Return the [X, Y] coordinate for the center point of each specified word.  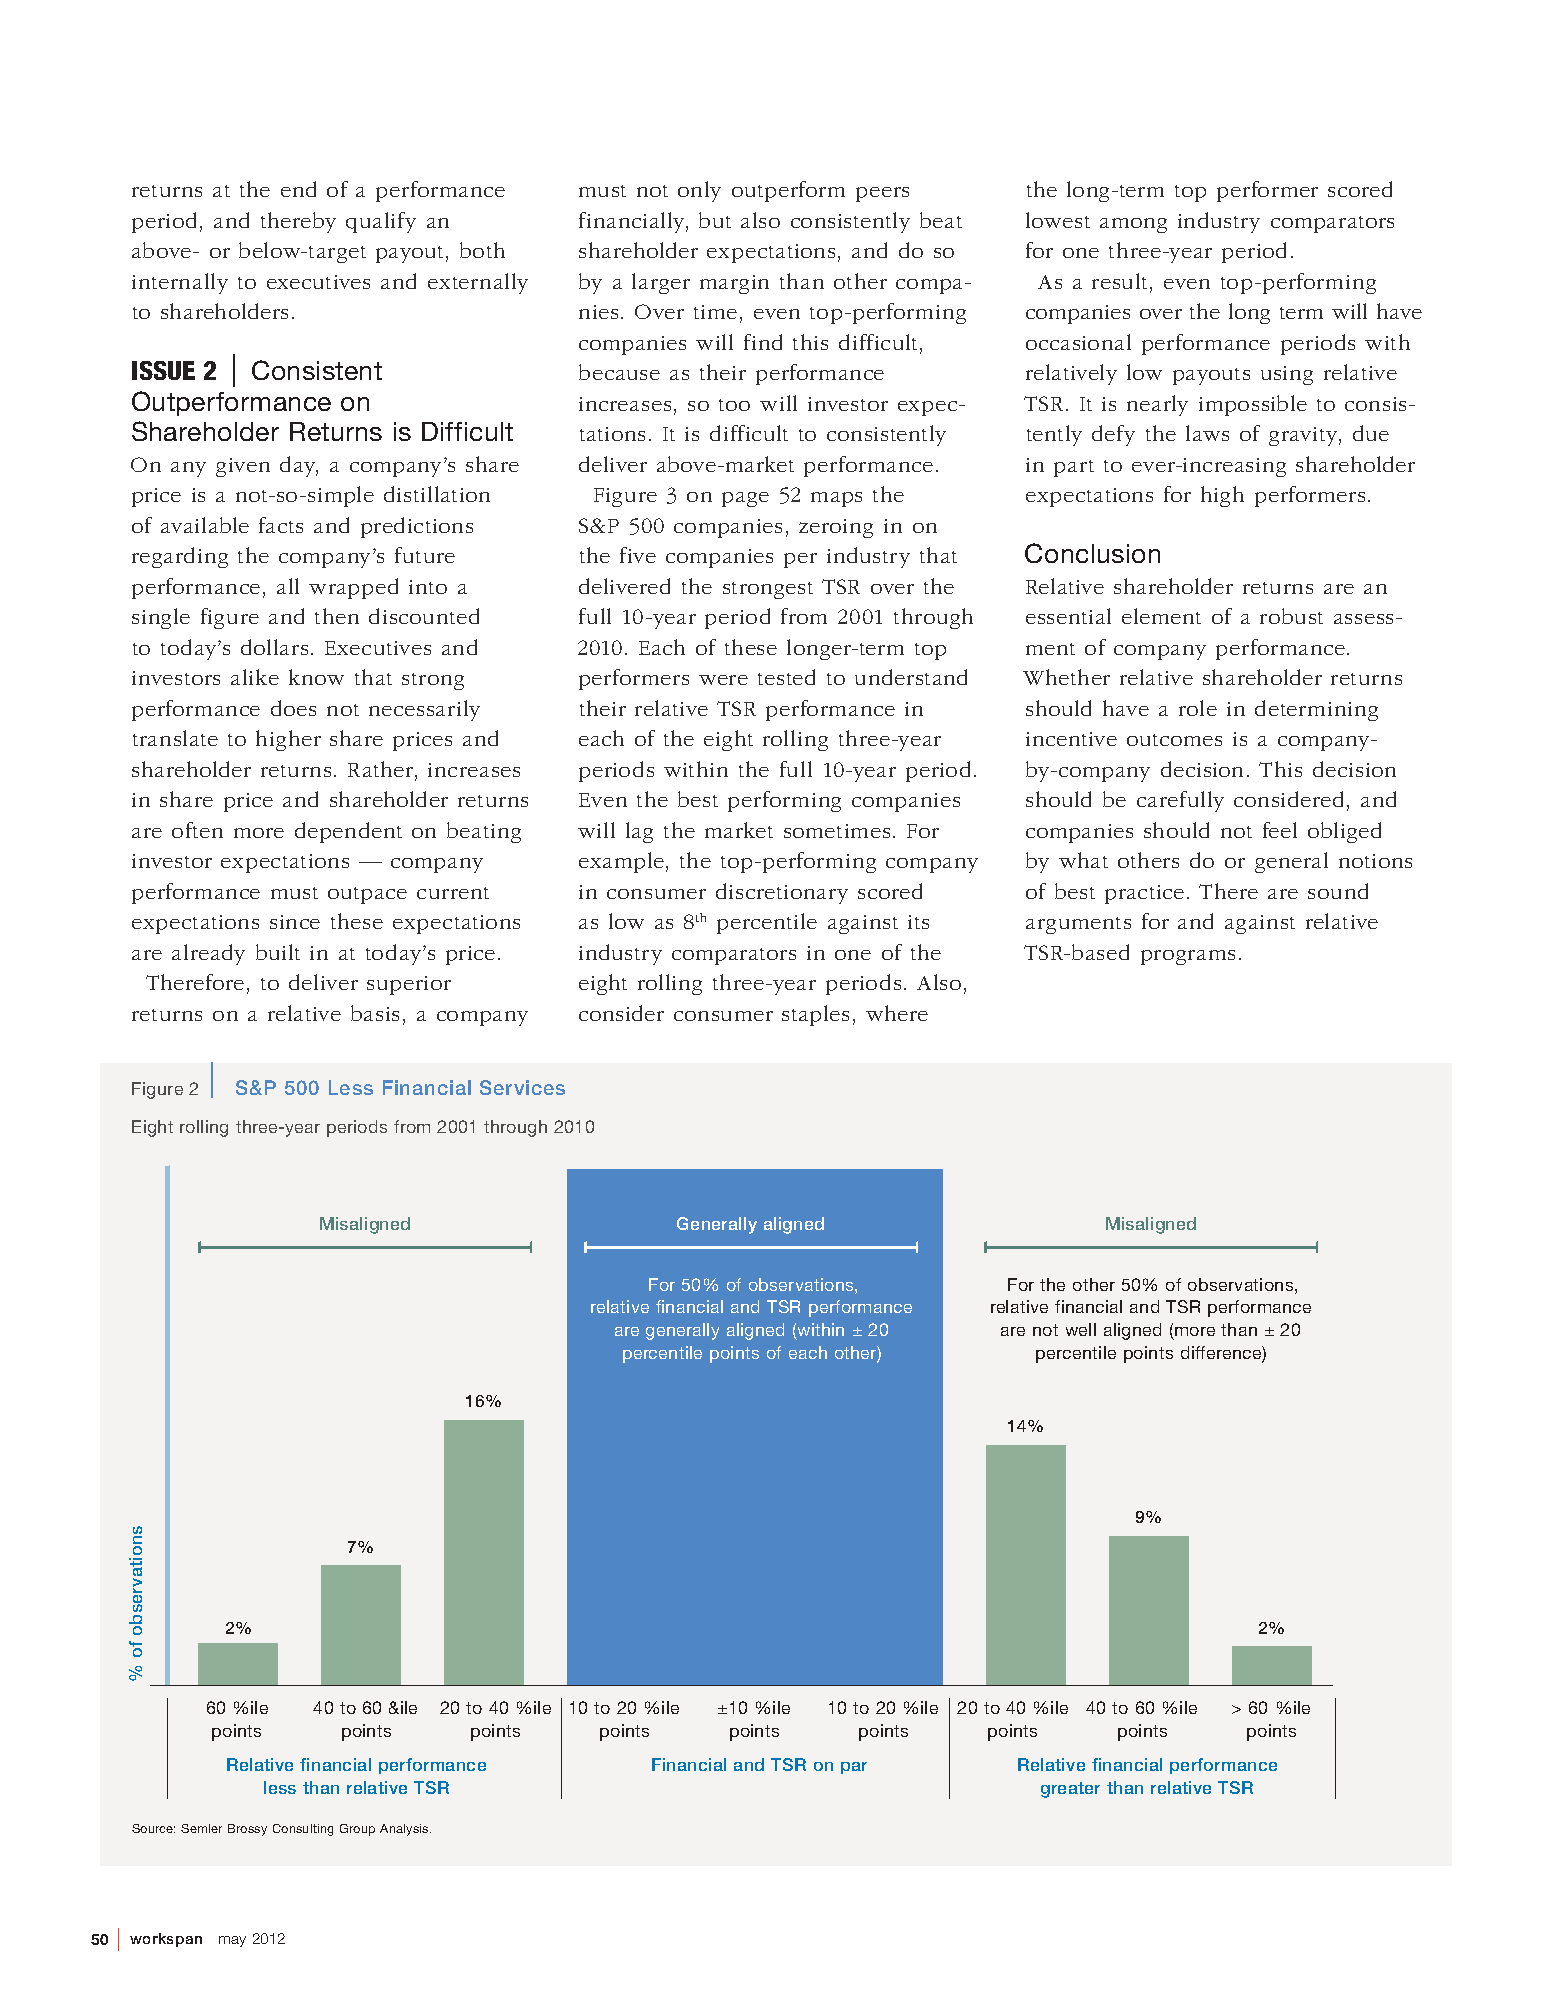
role [1198, 708]
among [1133, 225]
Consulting [303, 1830]
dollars [274, 647]
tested [786, 677]
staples [815, 1015]
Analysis [405, 1830]
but [715, 220]
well [1081, 1329]
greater [1070, 1790]
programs [1188, 957]
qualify [381, 222]
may [232, 1941]
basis [375, 1013]
